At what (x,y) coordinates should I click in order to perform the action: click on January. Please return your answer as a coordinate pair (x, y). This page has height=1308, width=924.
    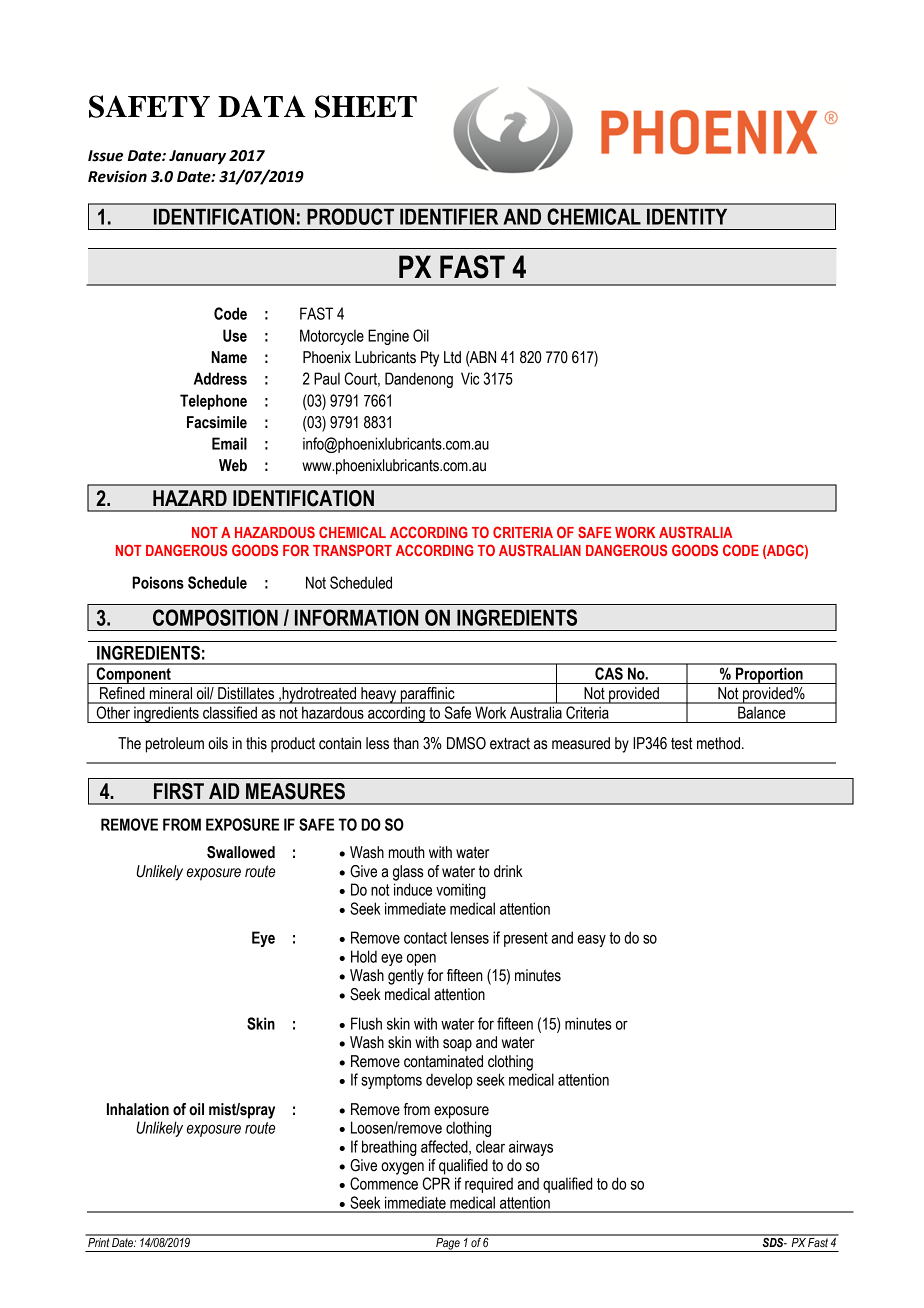
    Looking at the image, I should click on (197, 157).
